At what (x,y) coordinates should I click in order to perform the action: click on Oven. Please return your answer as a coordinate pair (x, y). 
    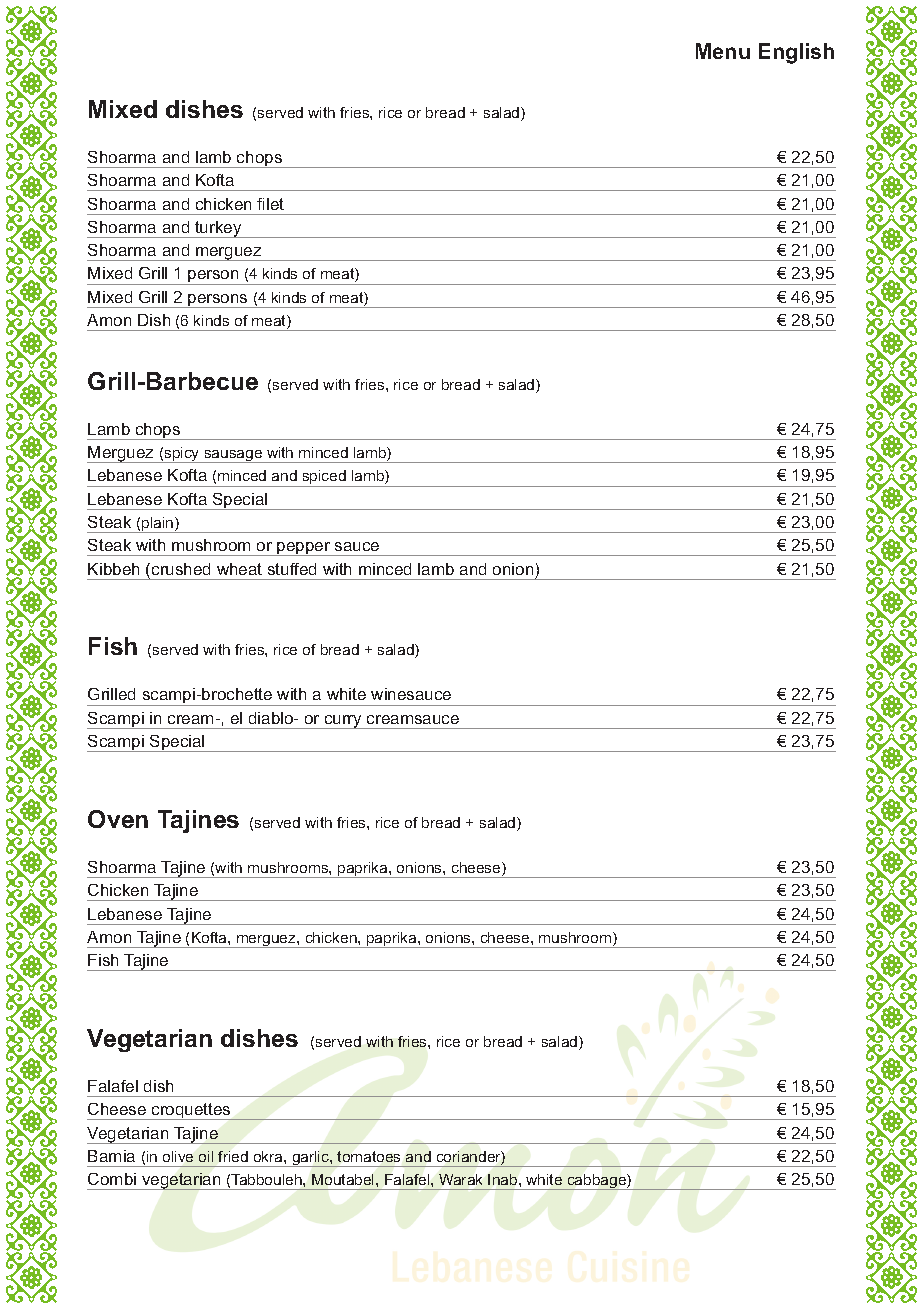
    Looking at the image, I should click on (118, 819).
